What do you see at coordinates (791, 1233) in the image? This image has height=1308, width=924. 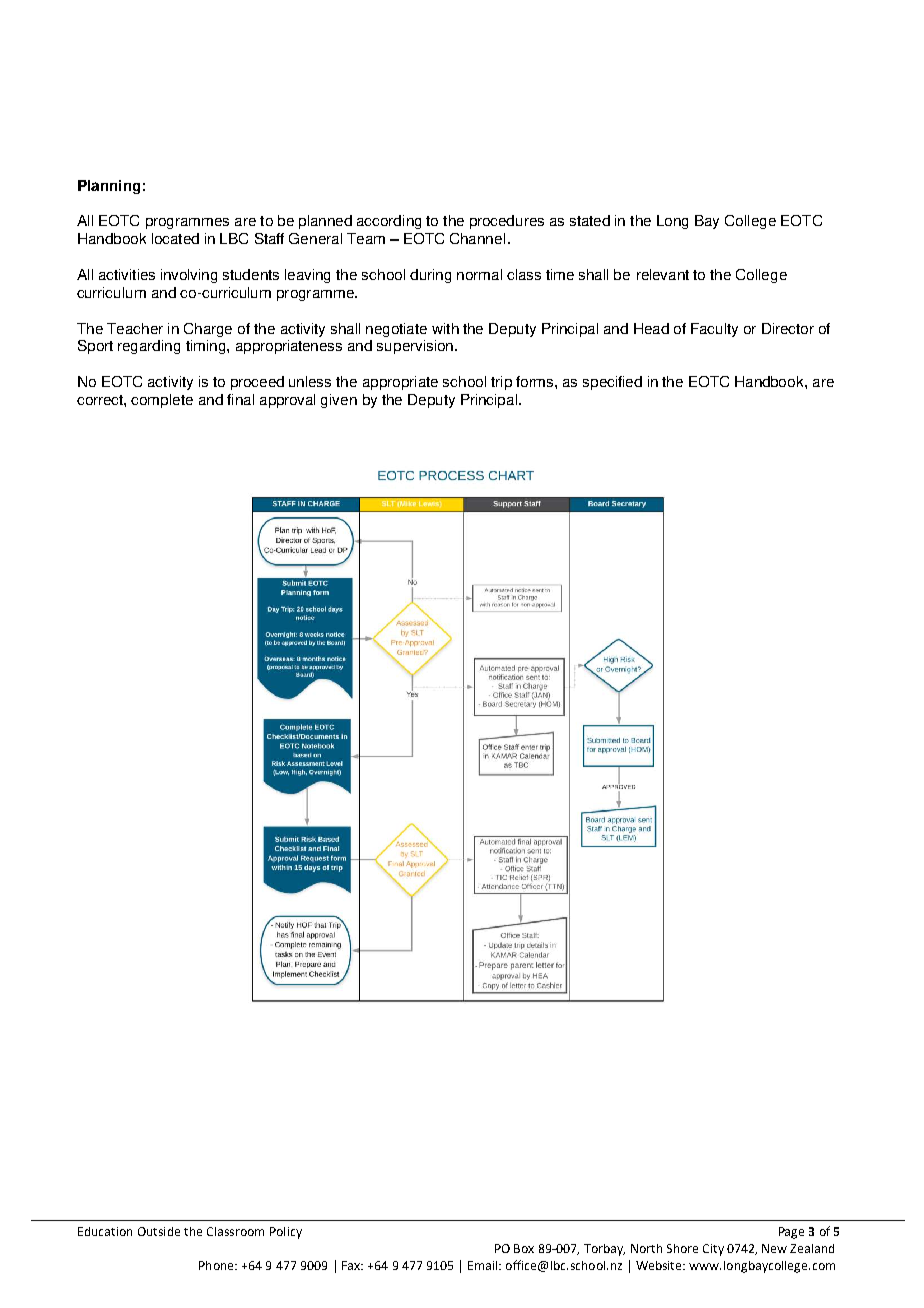 I see `Page` at bounding box center [791, 1233].
